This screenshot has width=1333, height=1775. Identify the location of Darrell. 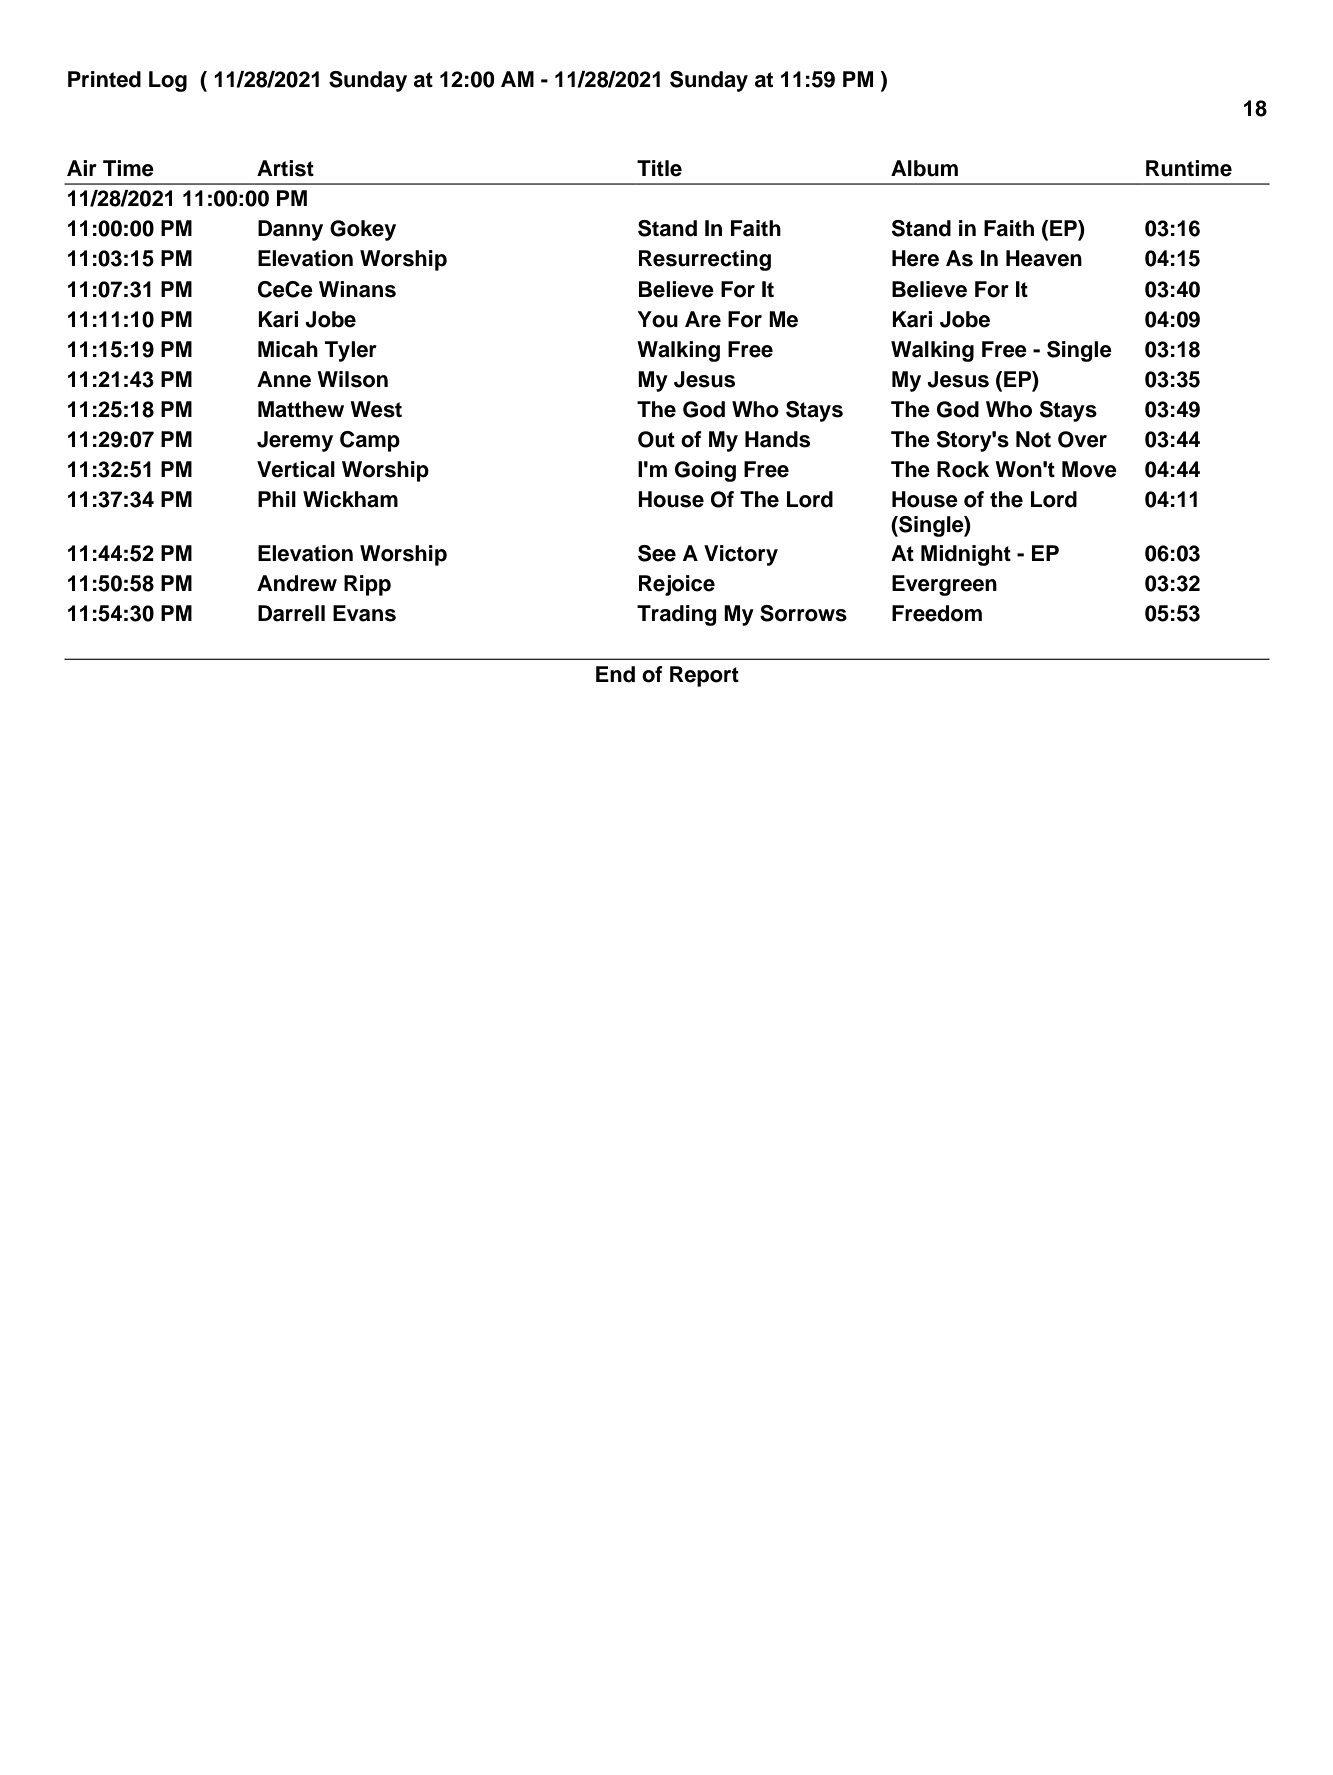
(291, 613).
